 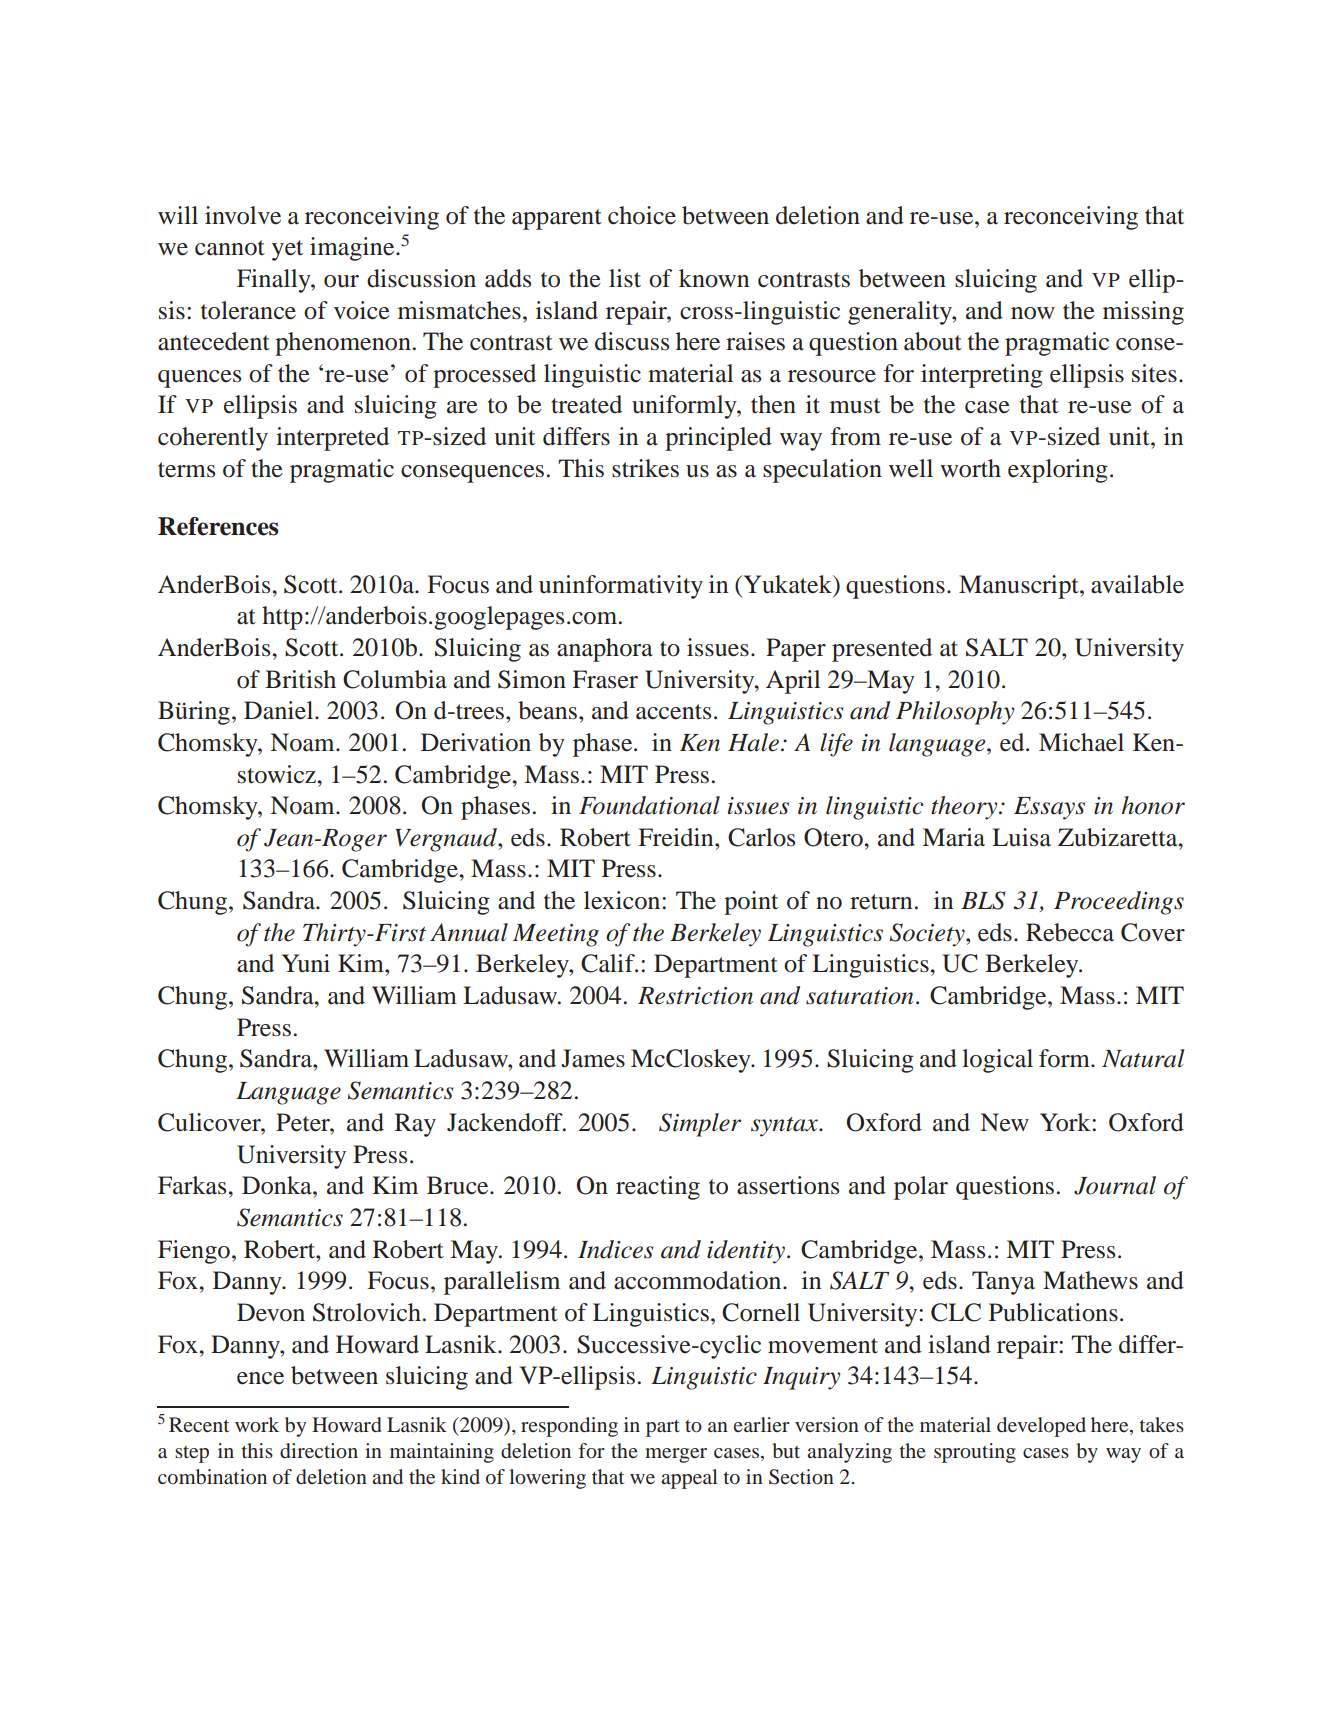 What do you see at coordinates (1143, 313) in the screenshot?
I see `missing` at bounding box center [1143, 313].
